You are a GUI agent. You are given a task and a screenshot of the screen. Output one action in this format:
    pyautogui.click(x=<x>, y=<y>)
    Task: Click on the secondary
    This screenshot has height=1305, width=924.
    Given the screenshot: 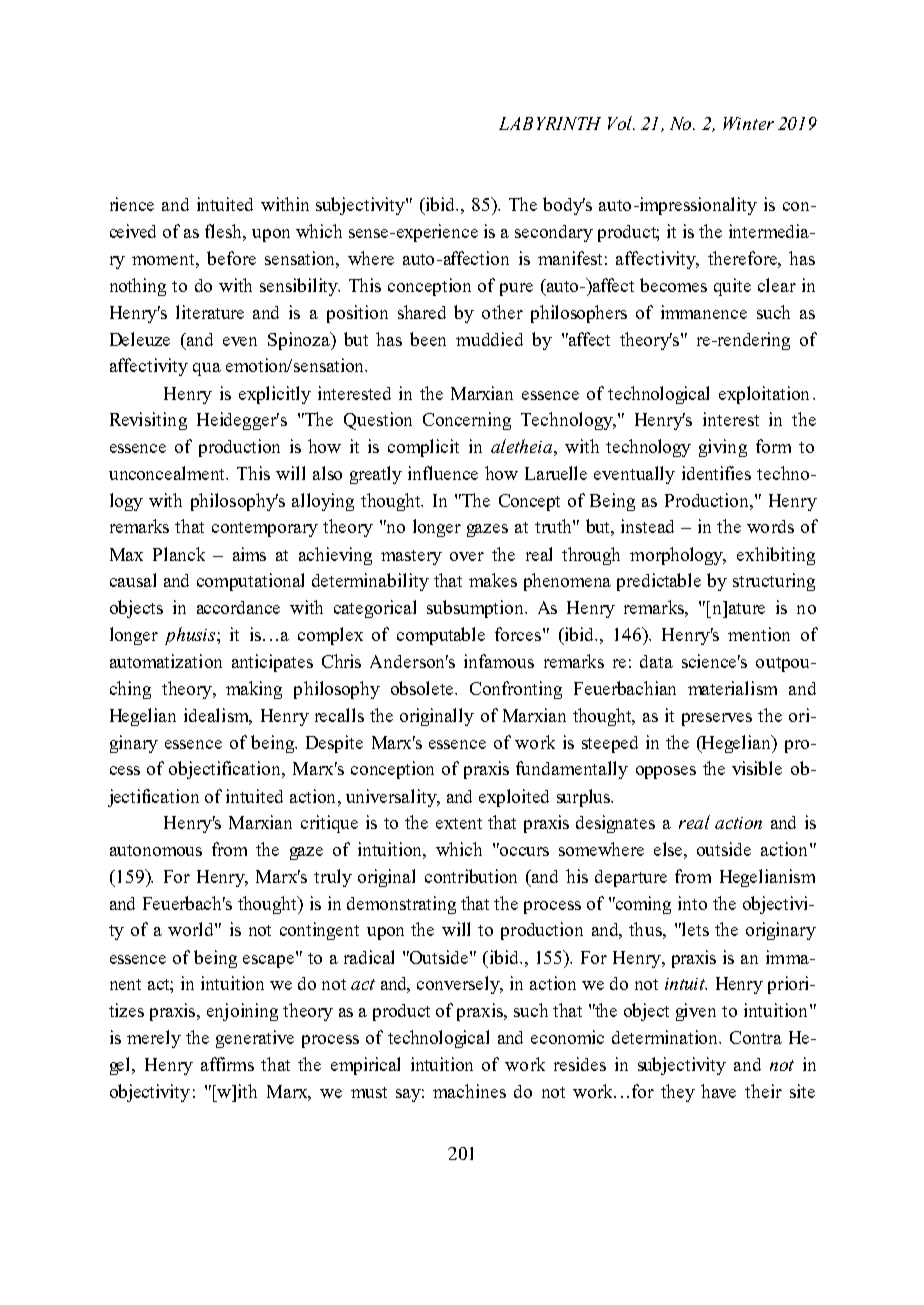 What is the action you would take?
    pyautogui.click(x=554, y=233)
